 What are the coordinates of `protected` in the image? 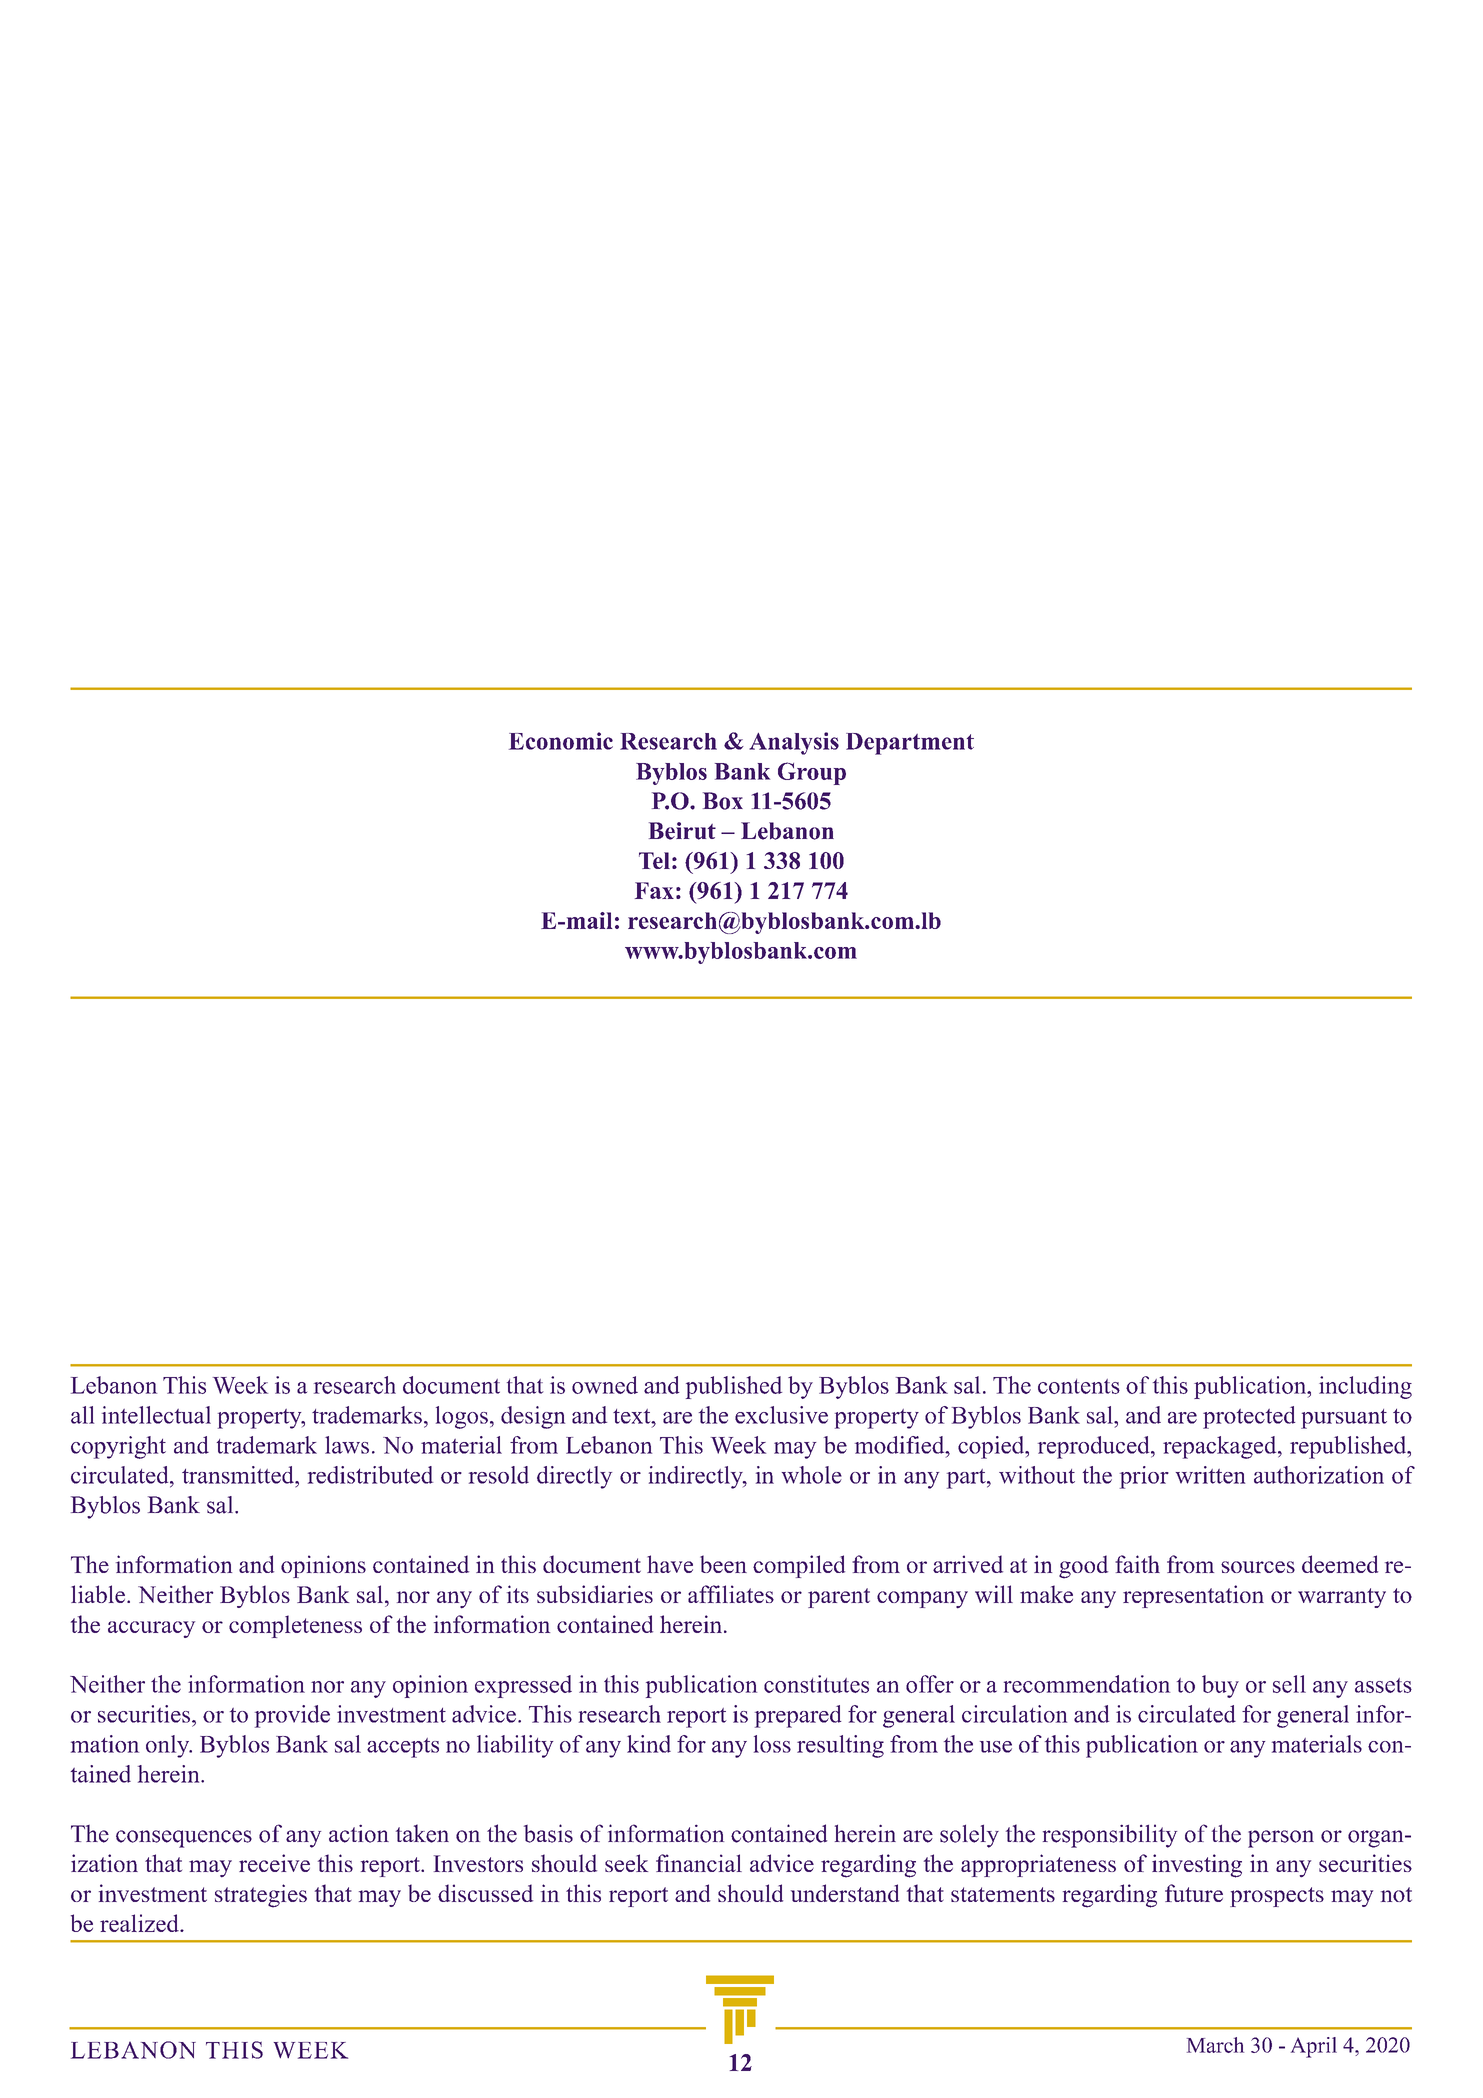 It's located at (1249, 1417).
